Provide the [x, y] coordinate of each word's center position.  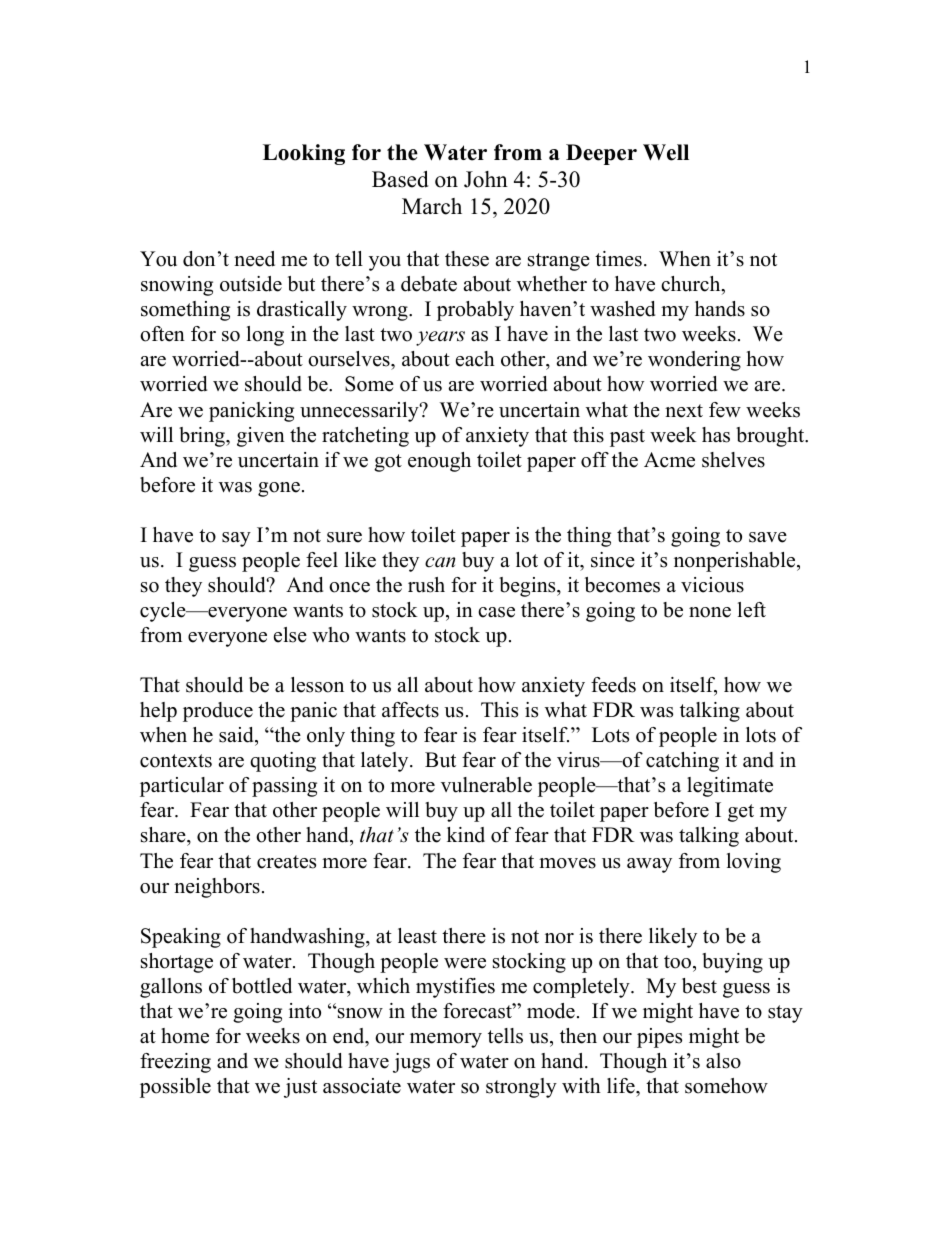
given [261, 437]
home [185, 1036]
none [710, 612]
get [741, 813]
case [496, 612]
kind [466, 835]
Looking [304, 154]
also [723, 1061]
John [486, 179]
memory [446, 1040]
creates [286, 862]
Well [666, 152]
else [290, 635]
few [725, 410]
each [475, 359]
